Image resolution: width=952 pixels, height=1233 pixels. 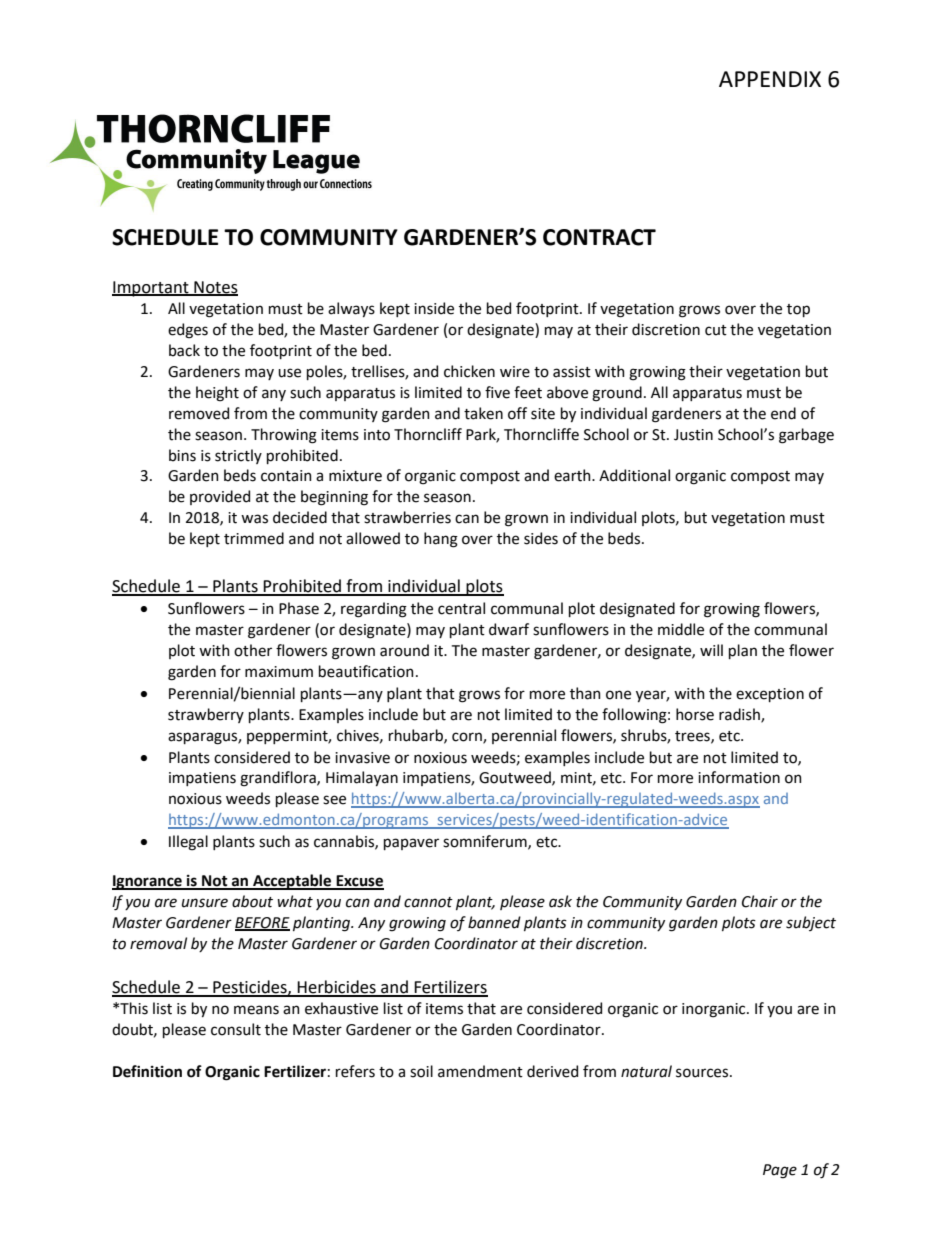 I want to click on Notes, so click(x=215, y=288).
